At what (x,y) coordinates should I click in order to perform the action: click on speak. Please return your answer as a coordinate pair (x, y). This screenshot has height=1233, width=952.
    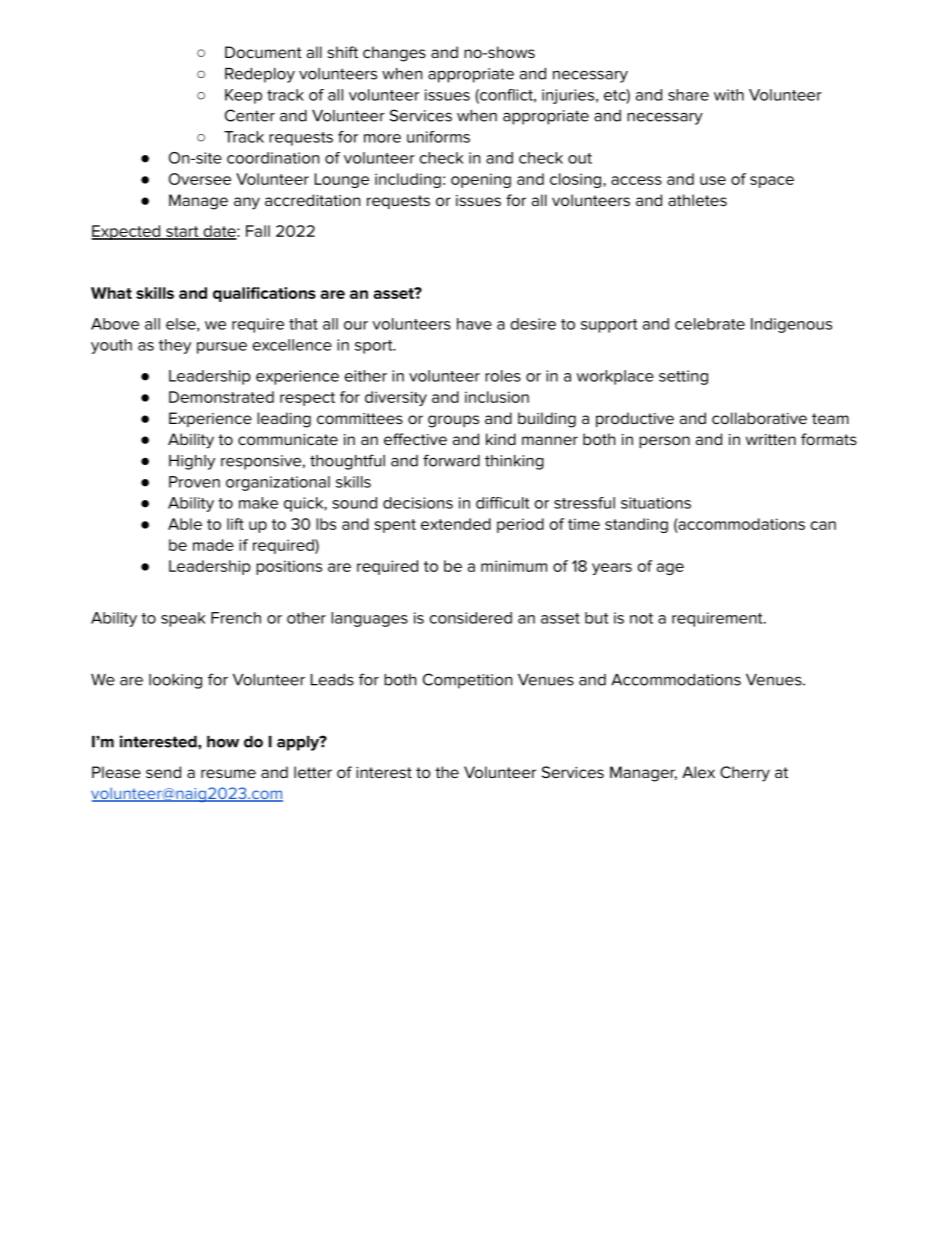
    Looking at the image, I should click on (183, 619).
